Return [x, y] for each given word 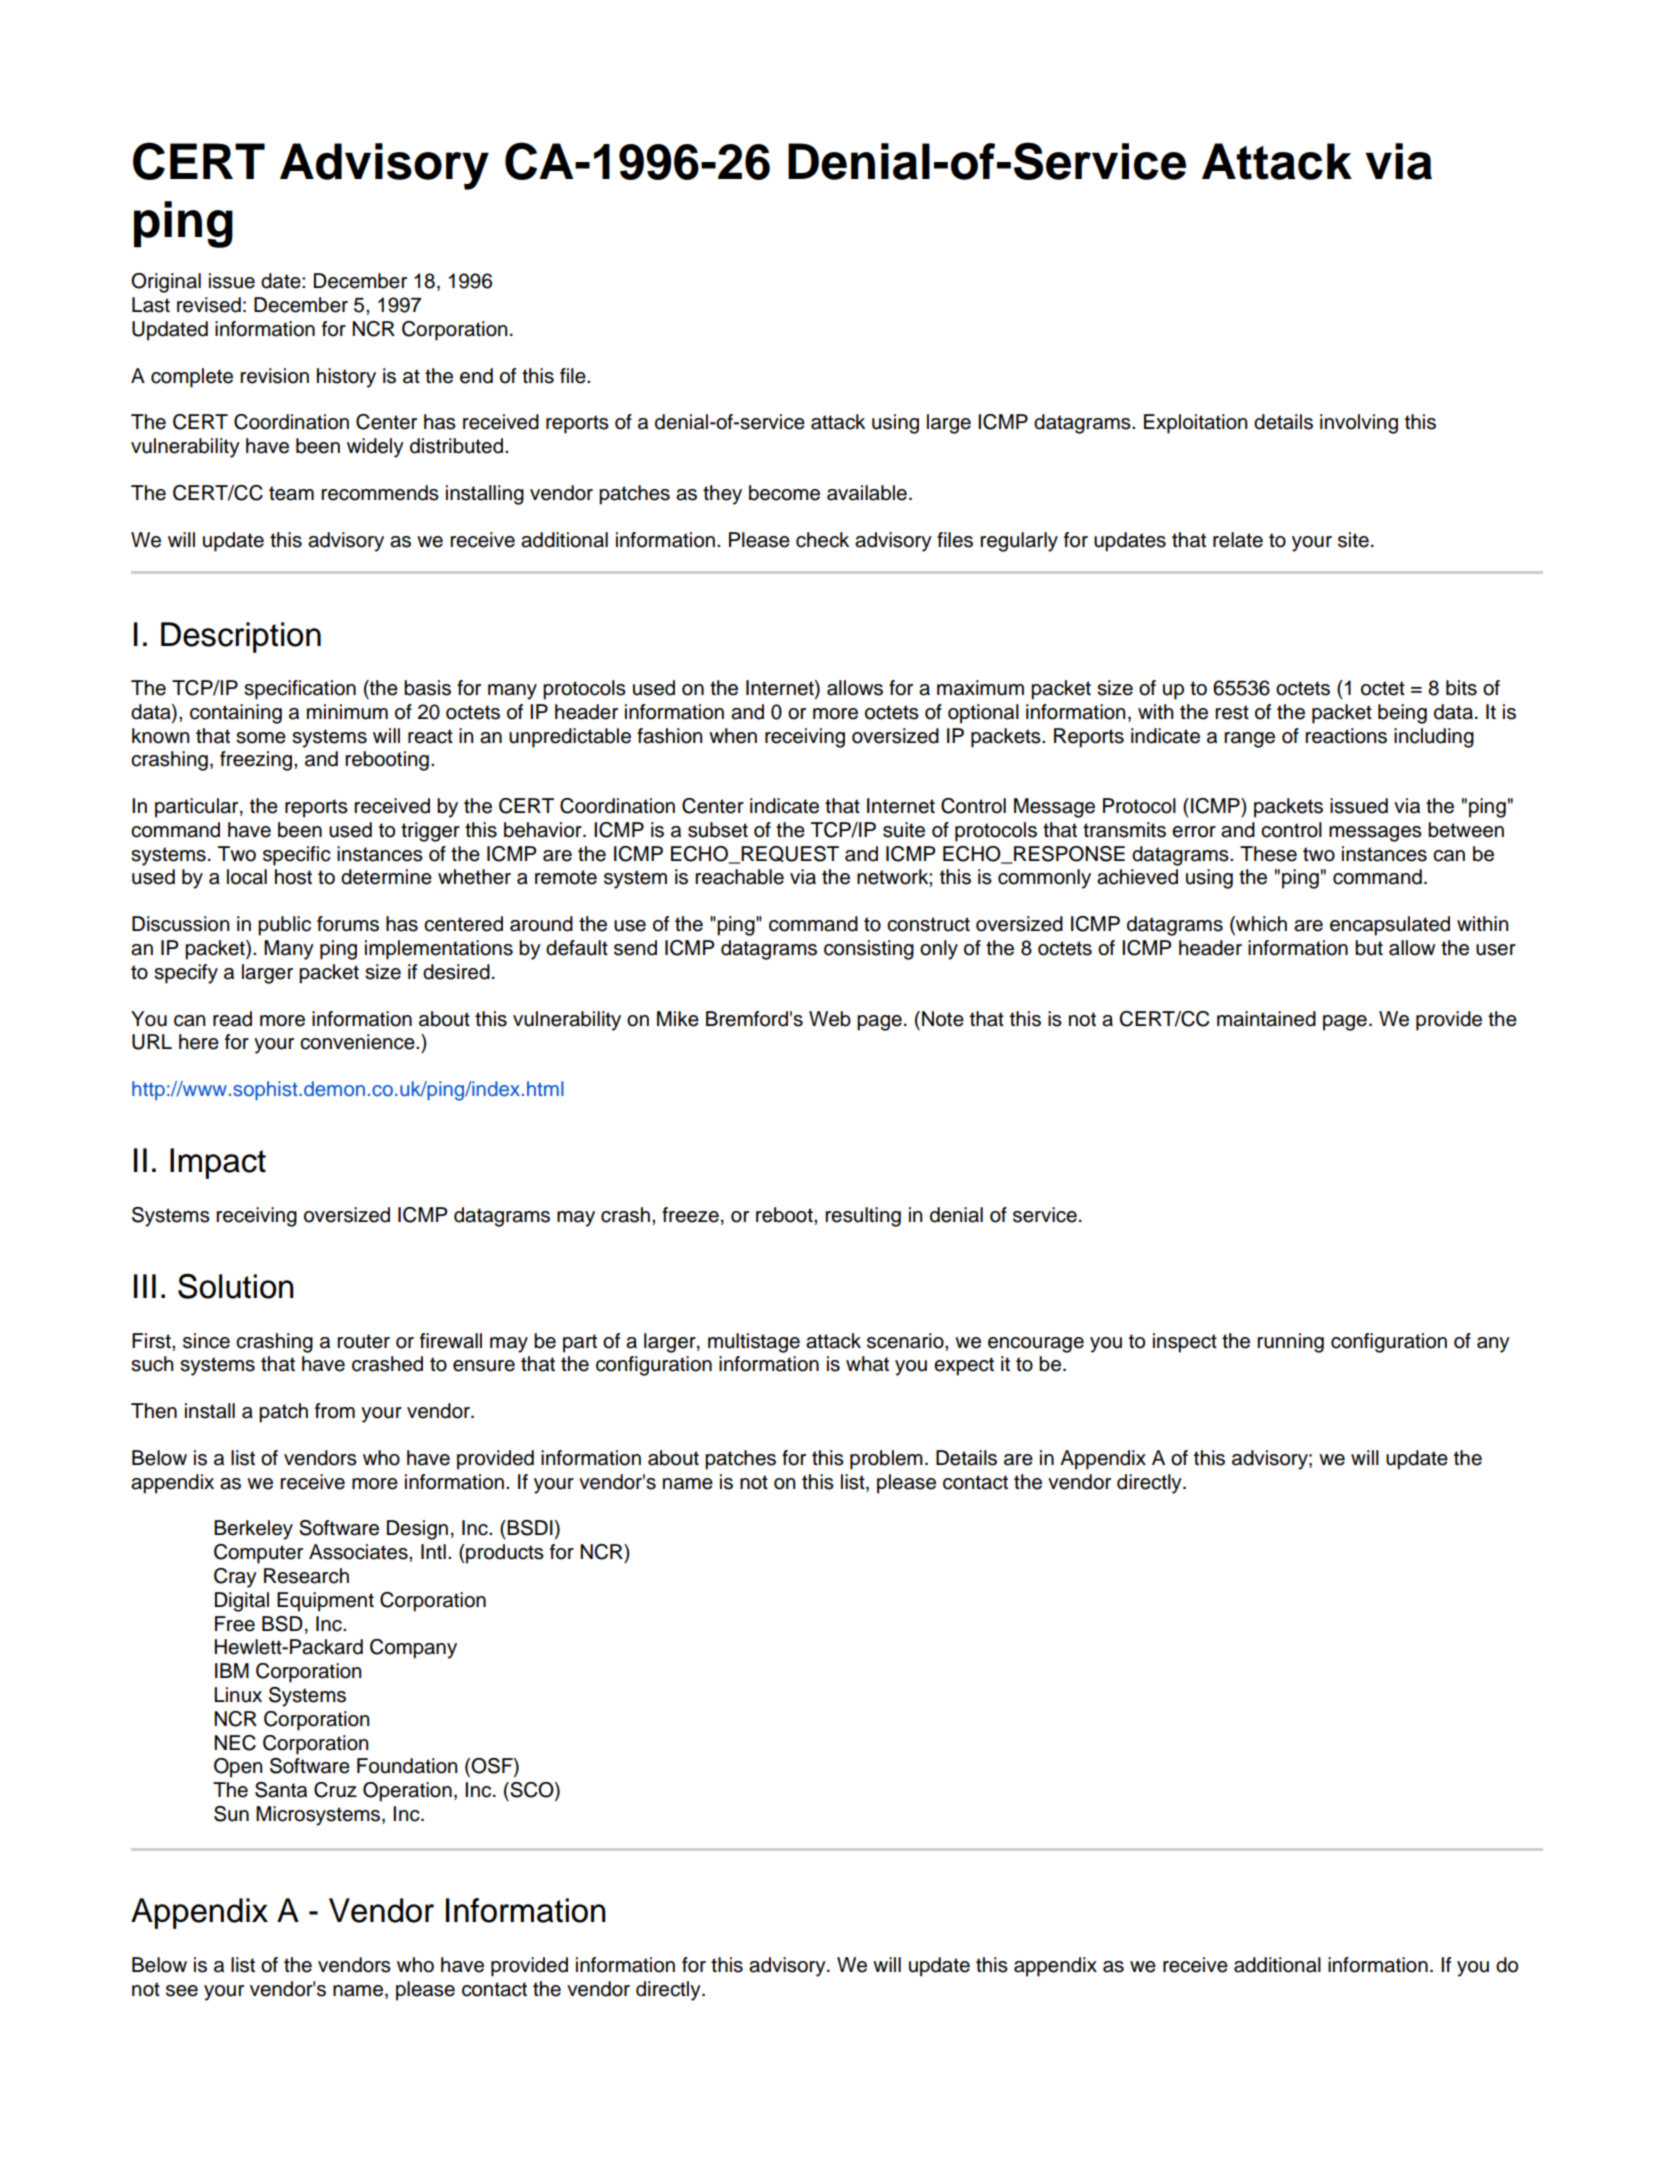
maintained [1266, 1019]
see [182, 1991]
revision [274, 376]
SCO [532, 1791]
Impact [218, 1163]
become [784, 493]
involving [1359, 424]
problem [886, 1460]
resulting [863, 1217]
